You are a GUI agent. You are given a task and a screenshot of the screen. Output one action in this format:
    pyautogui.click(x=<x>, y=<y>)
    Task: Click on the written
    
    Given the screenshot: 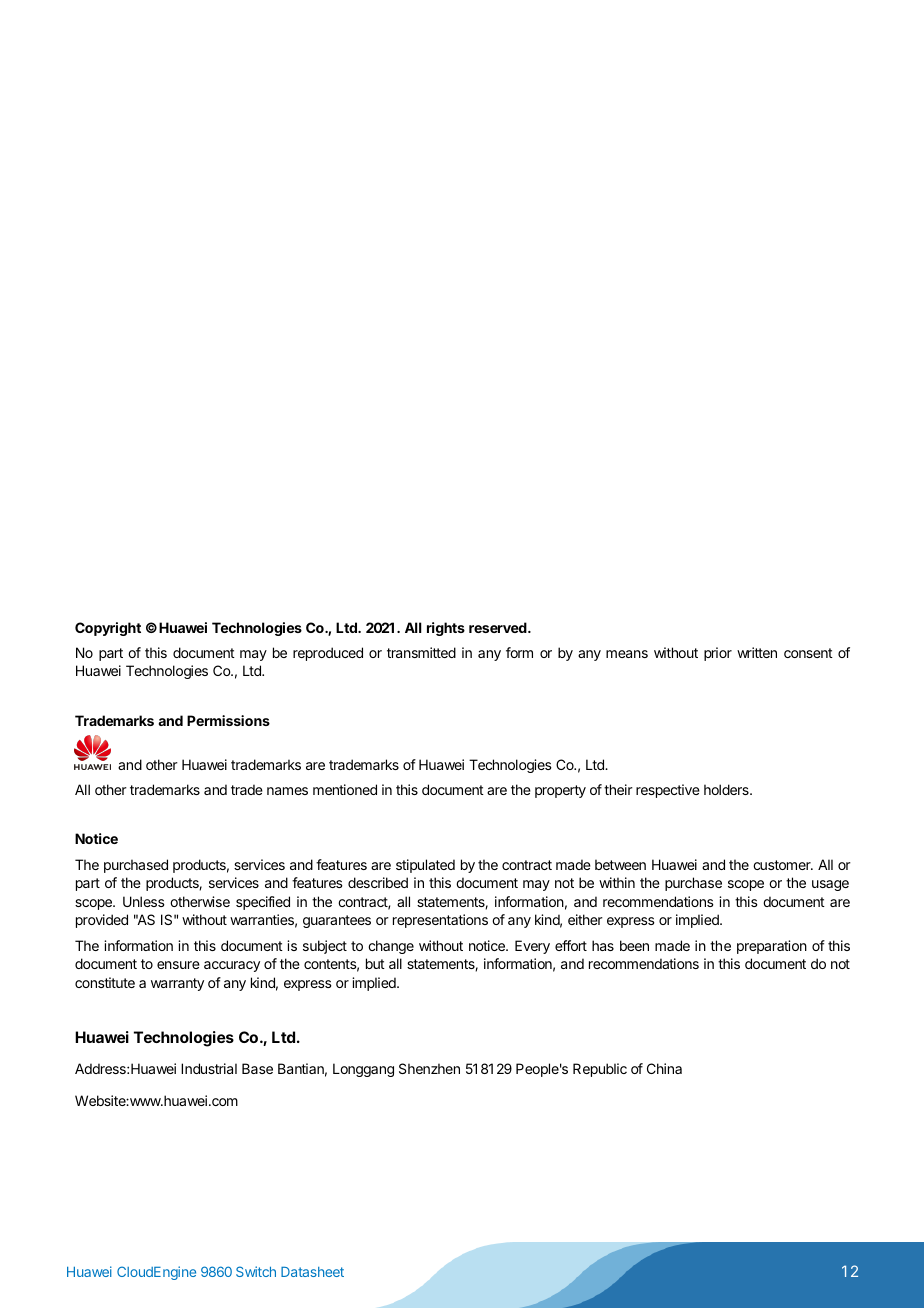 What is the action you would take?
    pyautogui.click(x=757, y=652)
